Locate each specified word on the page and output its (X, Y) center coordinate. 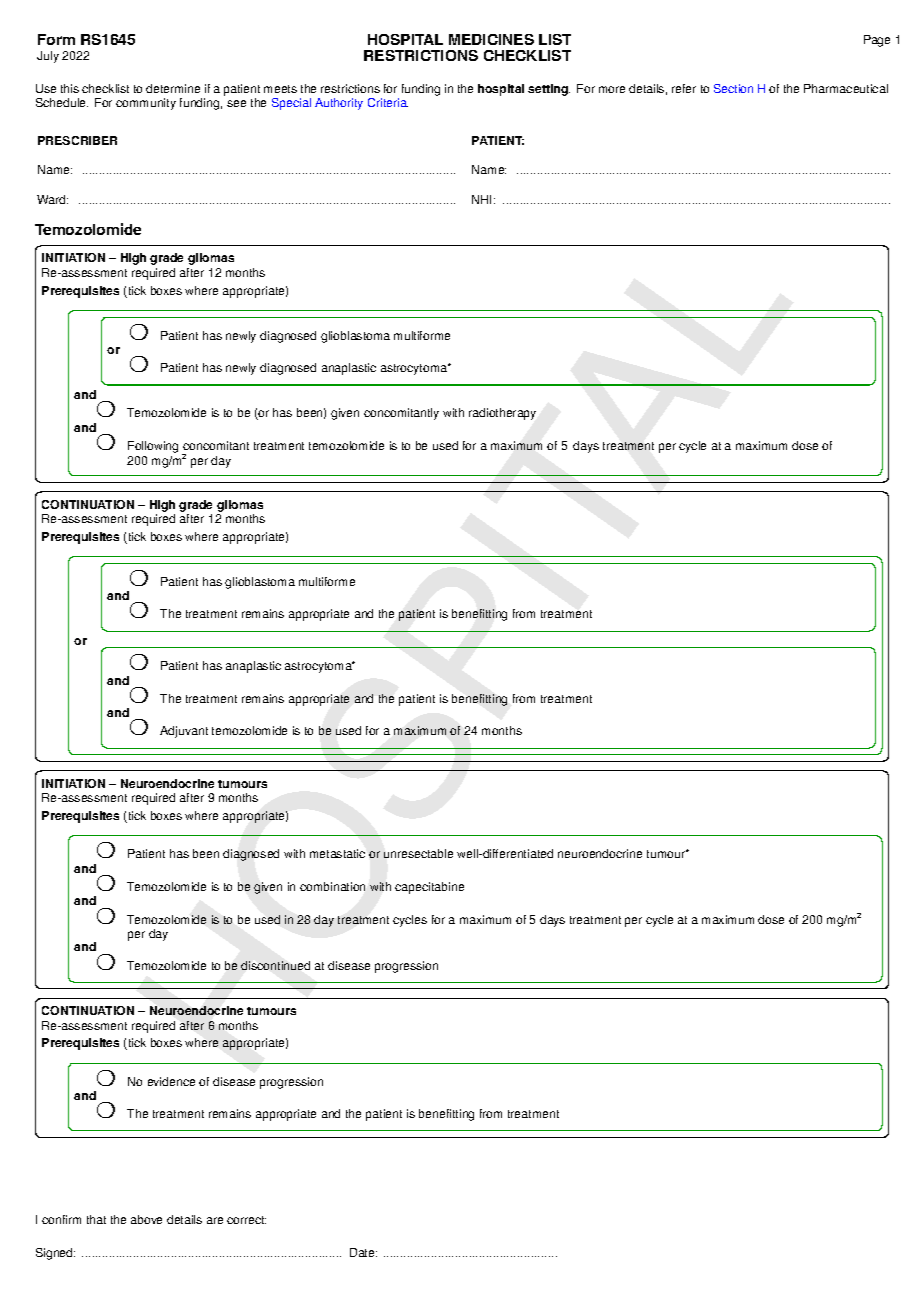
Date (363, 1252)
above (146, 1219)
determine (173, 88)
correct (246, 1220)
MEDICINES (491, 39)
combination (332, 886)
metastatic (337, 853)
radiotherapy (502, 414)
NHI (483, 199)
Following (153, 447)
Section (733, 88)
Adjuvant (184, 732)
